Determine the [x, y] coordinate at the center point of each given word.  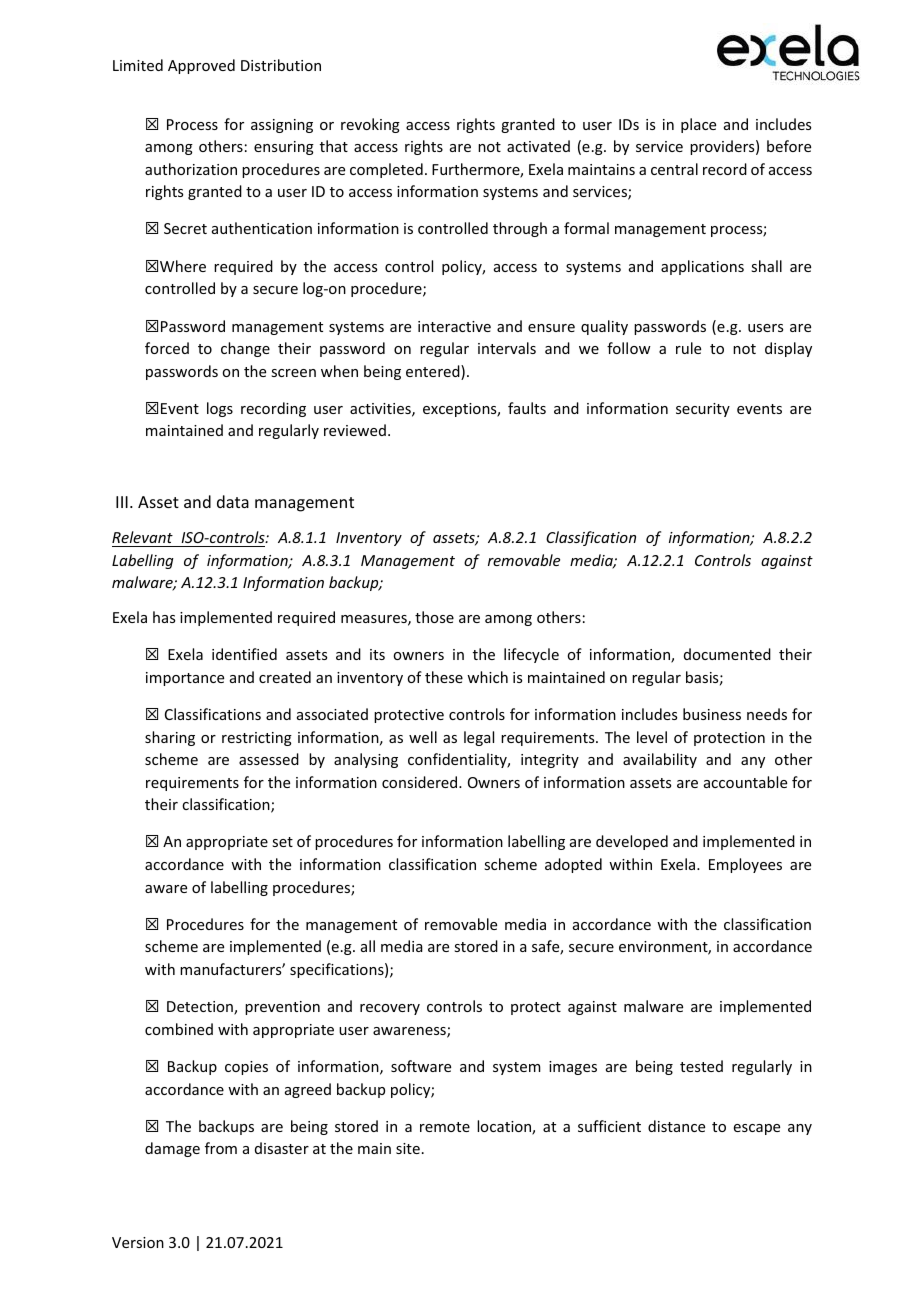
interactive [454, 326]
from [221, 1148]
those [434, 617]
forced [167, 348]
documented [727, 654]
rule [688, 348]
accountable [745, 782]
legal [479, 738]
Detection [201, 1008]
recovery [390, 1009]
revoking [370, 125]
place [698, 125]
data [233, 501]
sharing [170, 738]
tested [701, 1066]
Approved [201, 66]
